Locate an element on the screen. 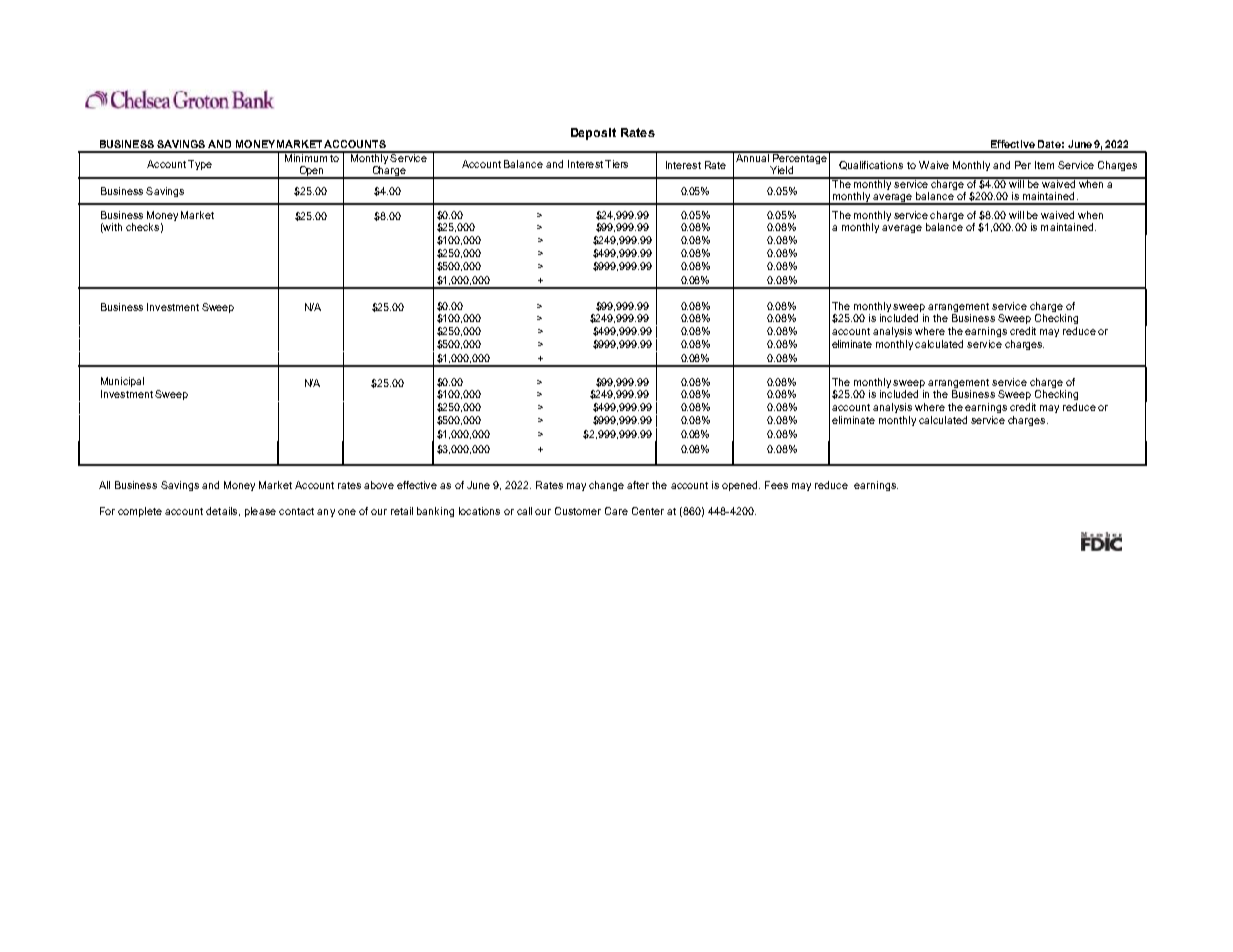  please is located at coordinates (260, 512).
